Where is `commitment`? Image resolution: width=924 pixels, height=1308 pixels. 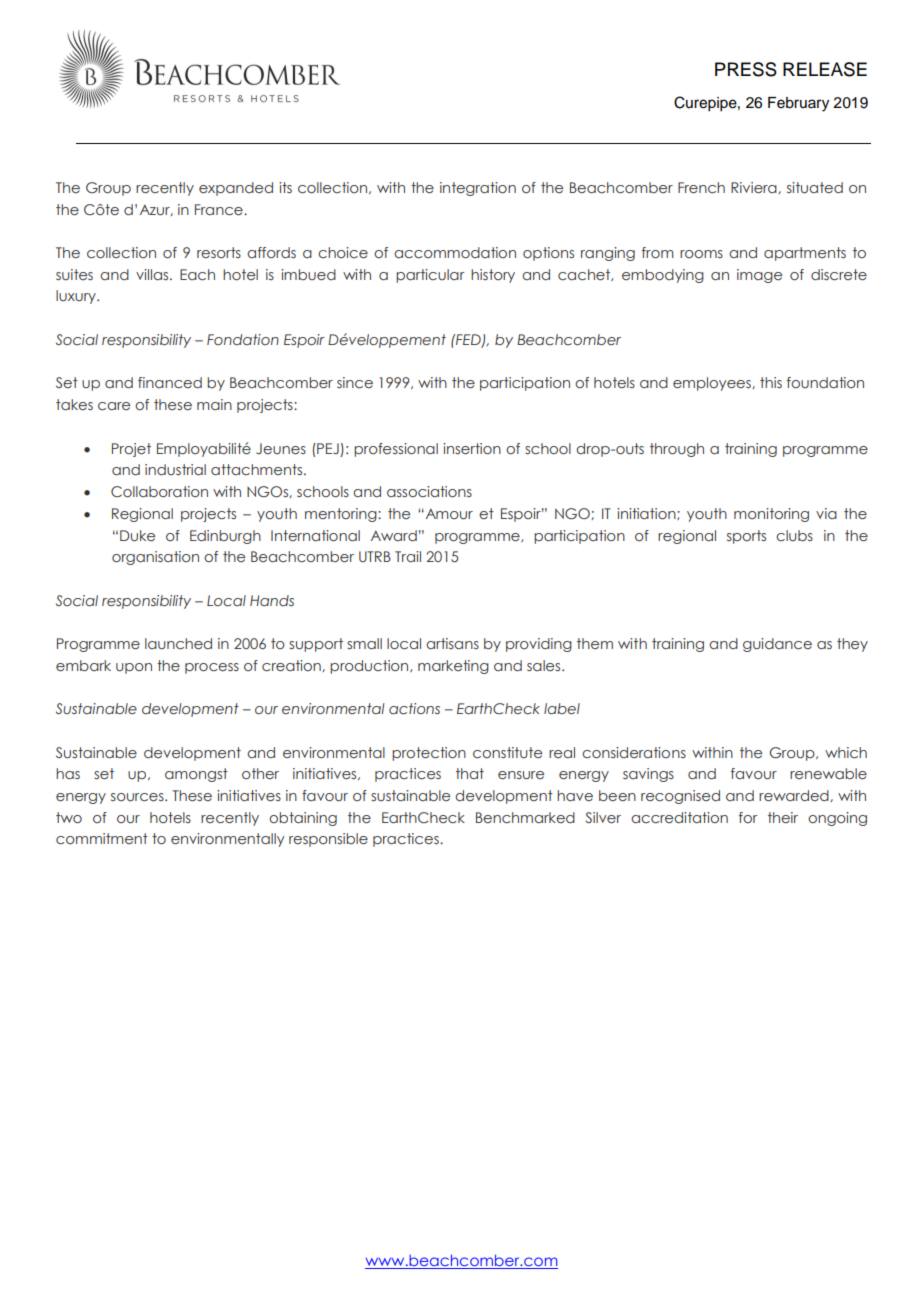
commitment is located at coordinates (102, 838).
